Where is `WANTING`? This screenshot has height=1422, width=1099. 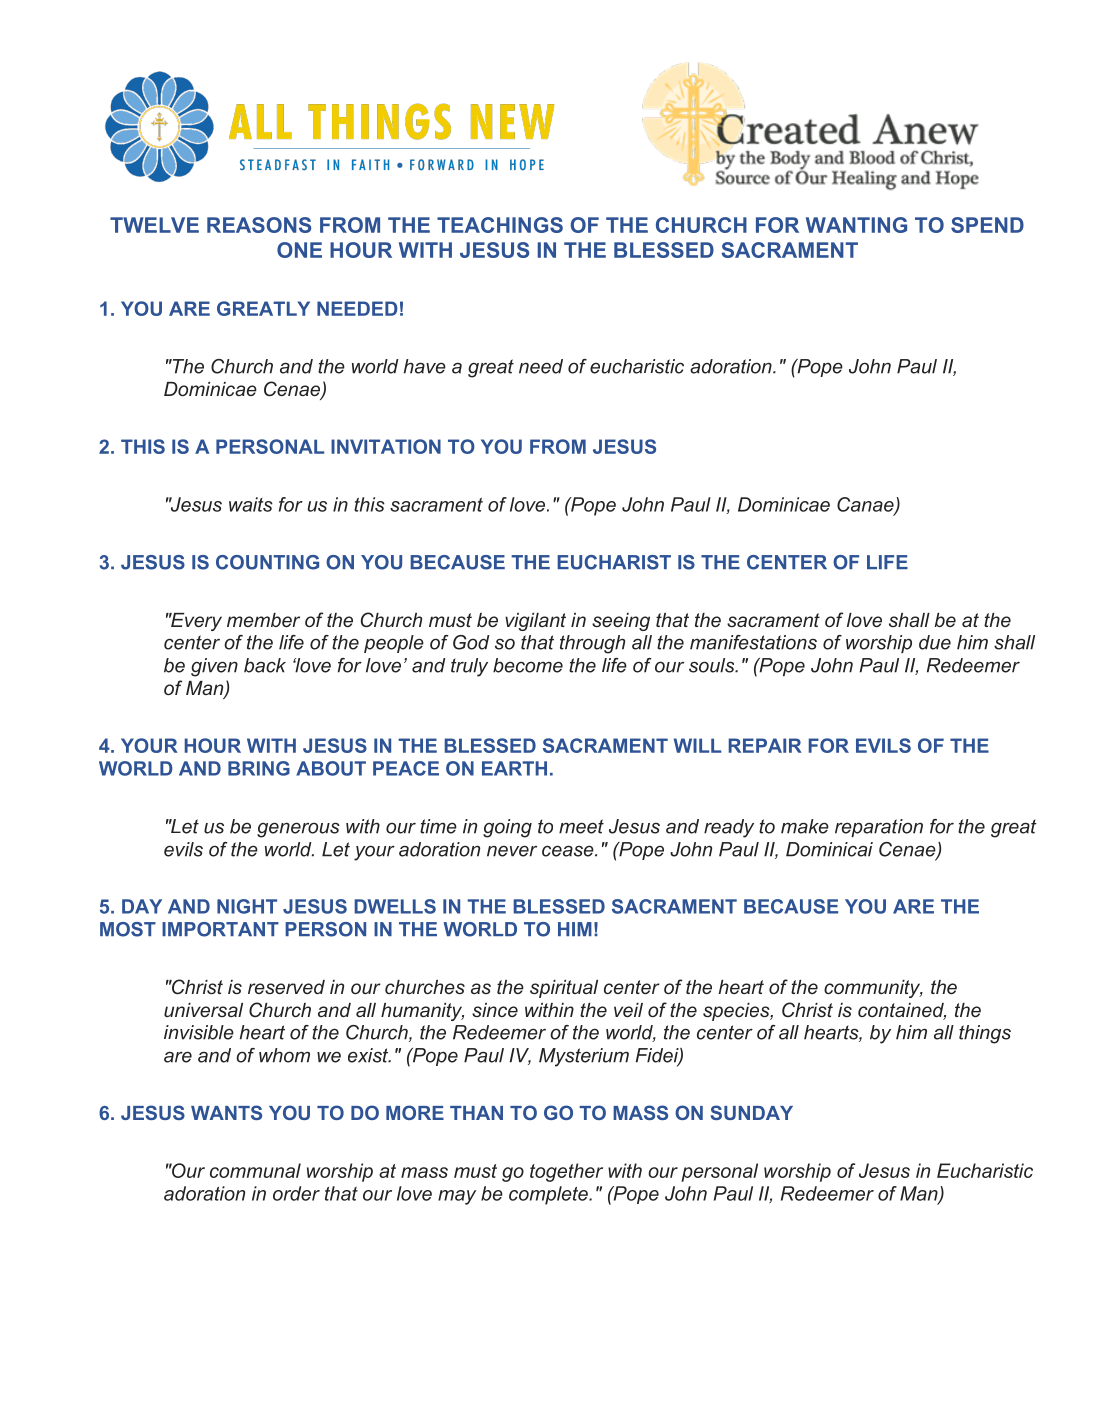
WANTING is located at coordinates (856, 225).
